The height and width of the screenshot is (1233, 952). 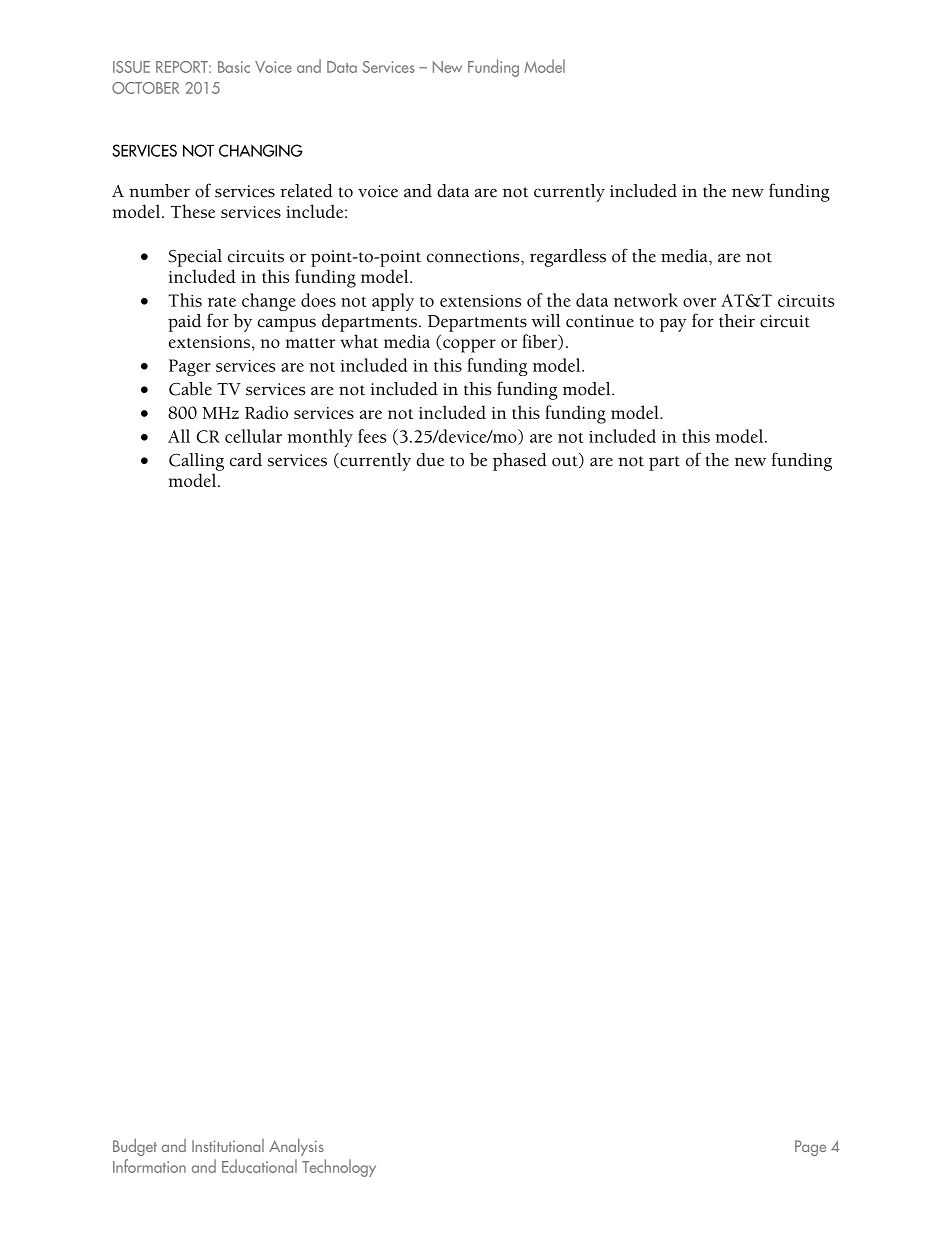 I want to click on out, so click(x=566, y=462).
